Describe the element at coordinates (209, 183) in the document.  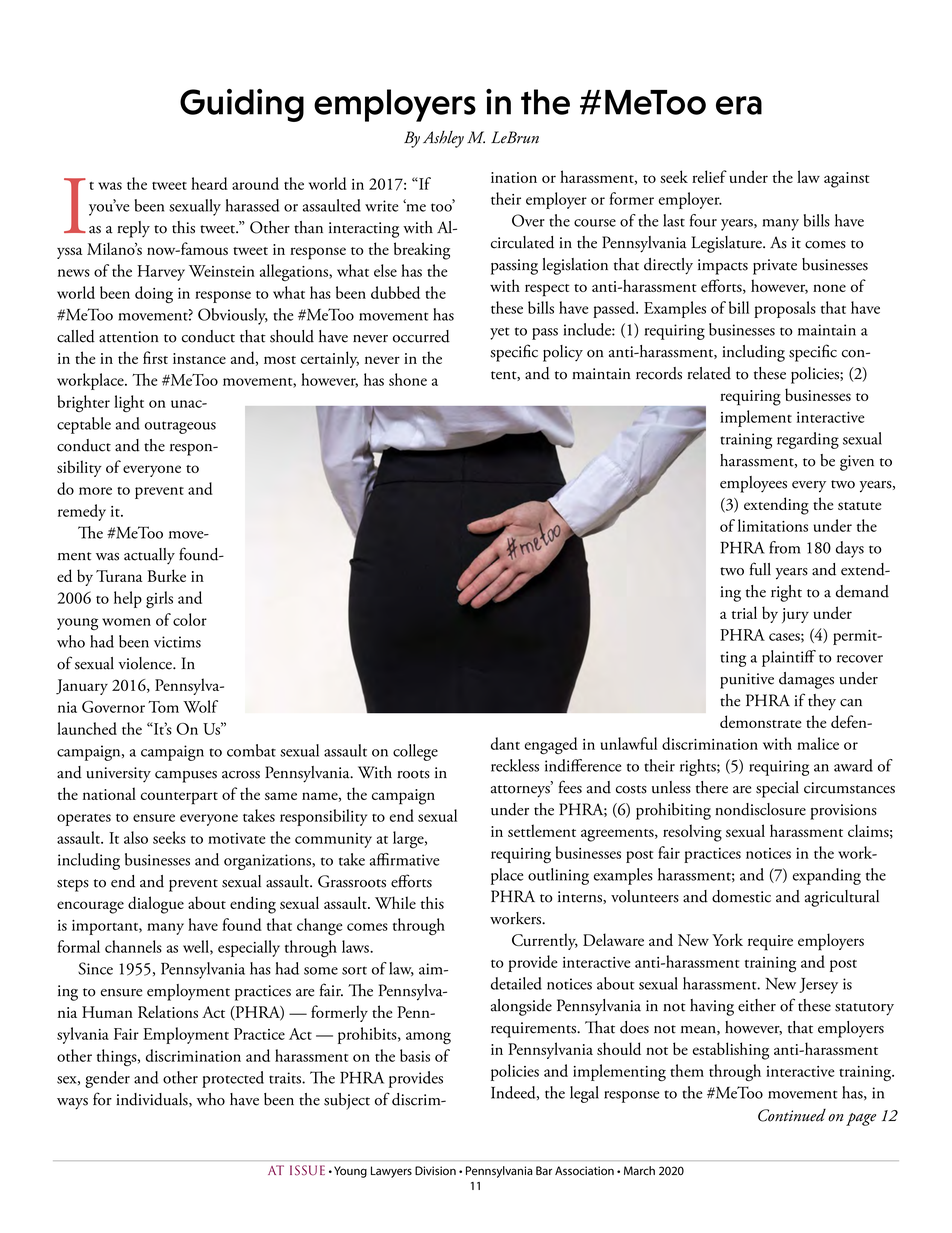
I see `heard` at that location.
